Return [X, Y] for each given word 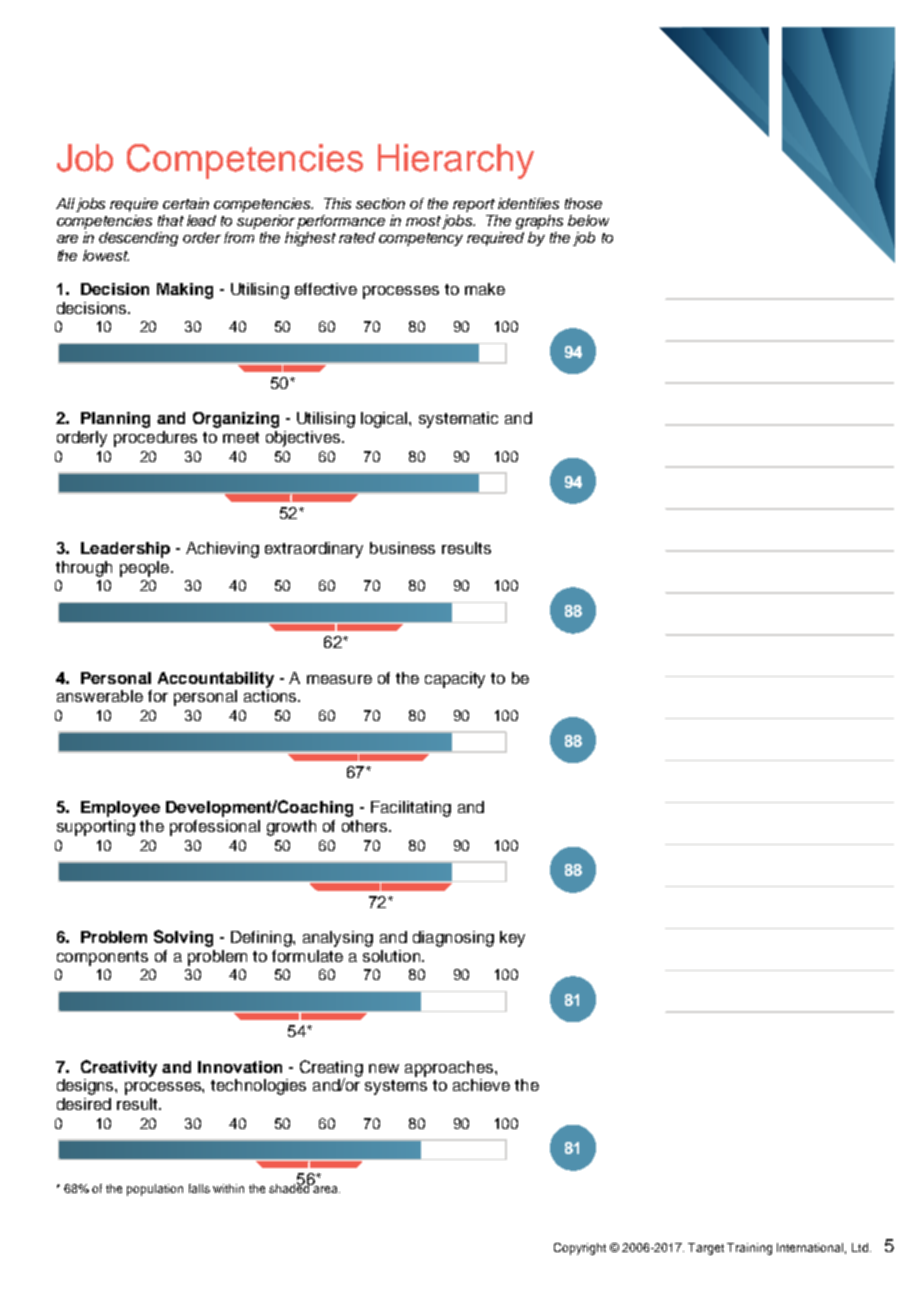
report [474, 205]
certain [186, 203]
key [512, 939]
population [155, 1190]
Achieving [222, 550]
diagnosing [453, 939]
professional [215, 828]
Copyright [580, 1249]
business [402, 548]
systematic [458, 420]
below [588, 220]
